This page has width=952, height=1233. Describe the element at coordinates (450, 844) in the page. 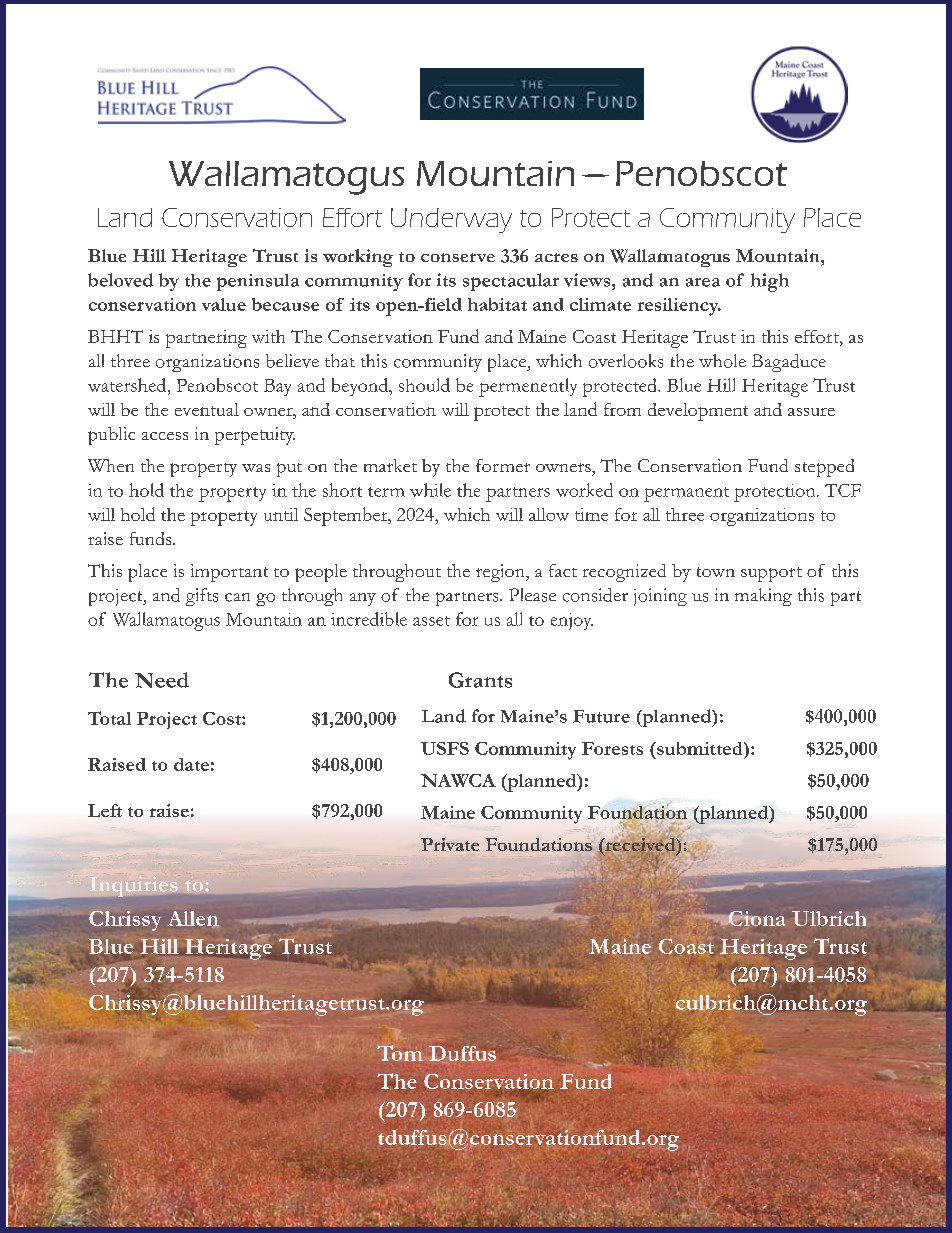

I see `Private` at that location.
